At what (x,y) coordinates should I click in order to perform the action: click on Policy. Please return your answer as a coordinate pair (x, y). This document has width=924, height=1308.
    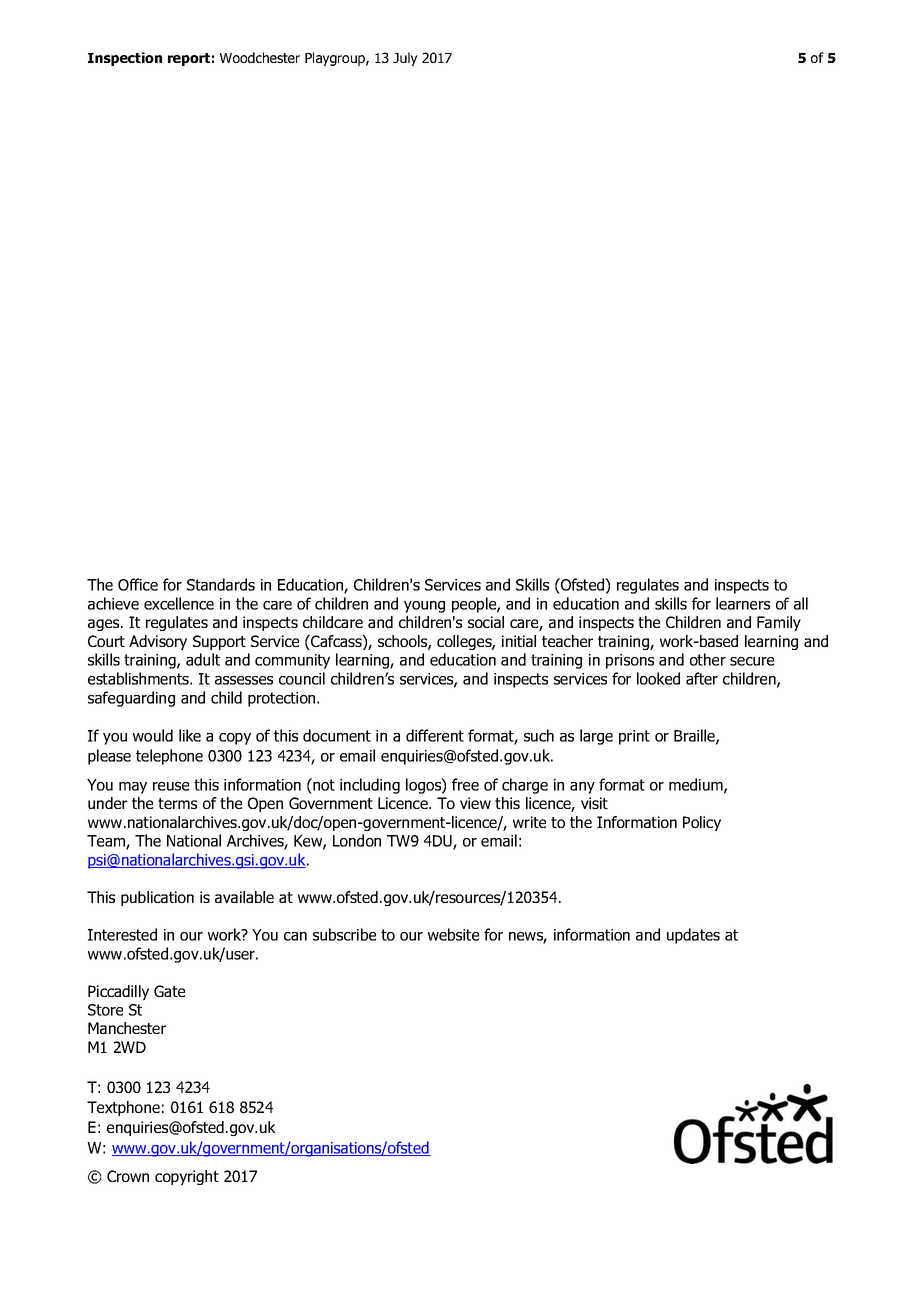
    Looking at the image, I should click on (702, 823).
